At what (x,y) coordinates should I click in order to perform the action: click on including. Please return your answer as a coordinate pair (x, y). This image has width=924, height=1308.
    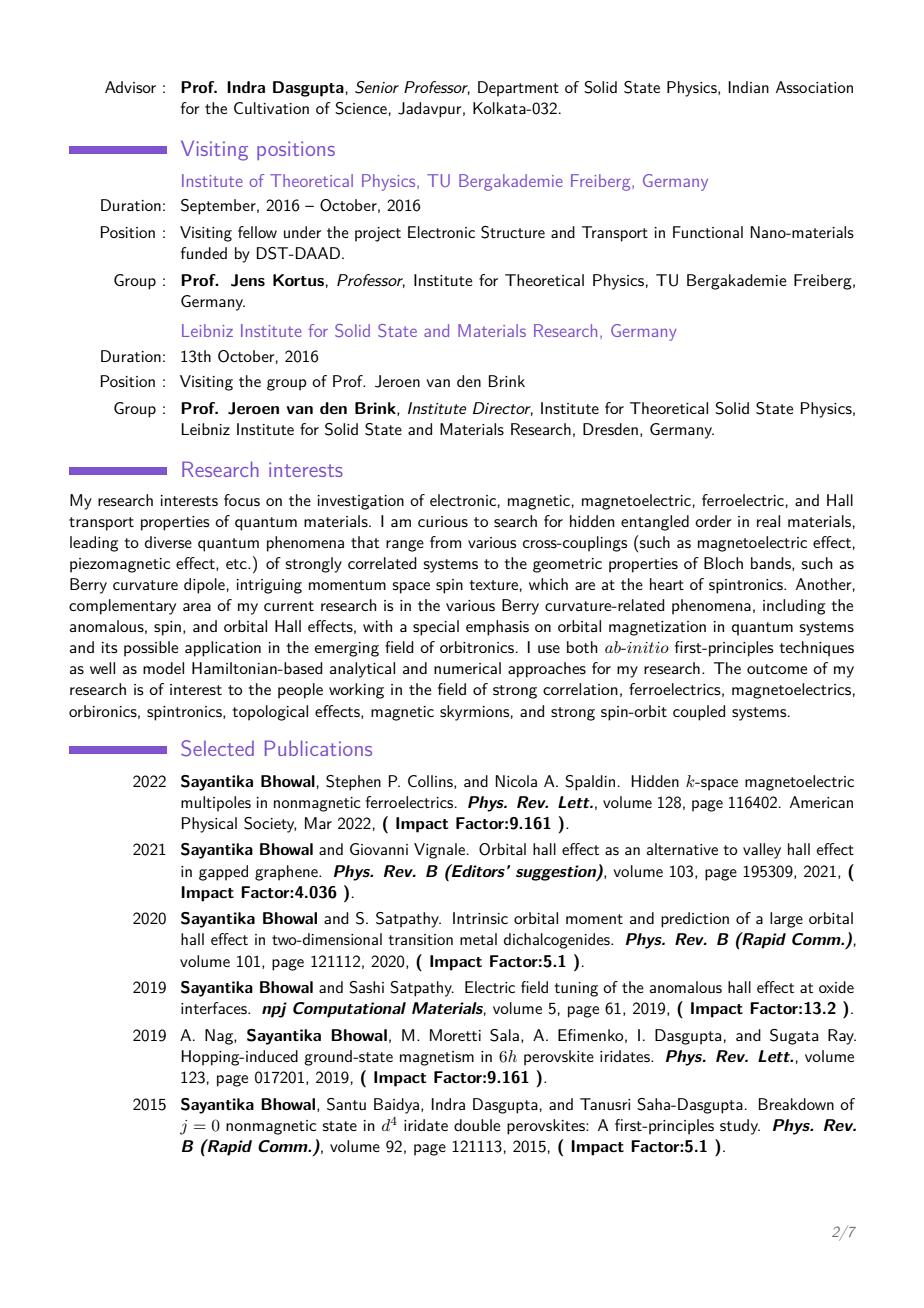
    Looking at the image, I should click on (794, 607).
